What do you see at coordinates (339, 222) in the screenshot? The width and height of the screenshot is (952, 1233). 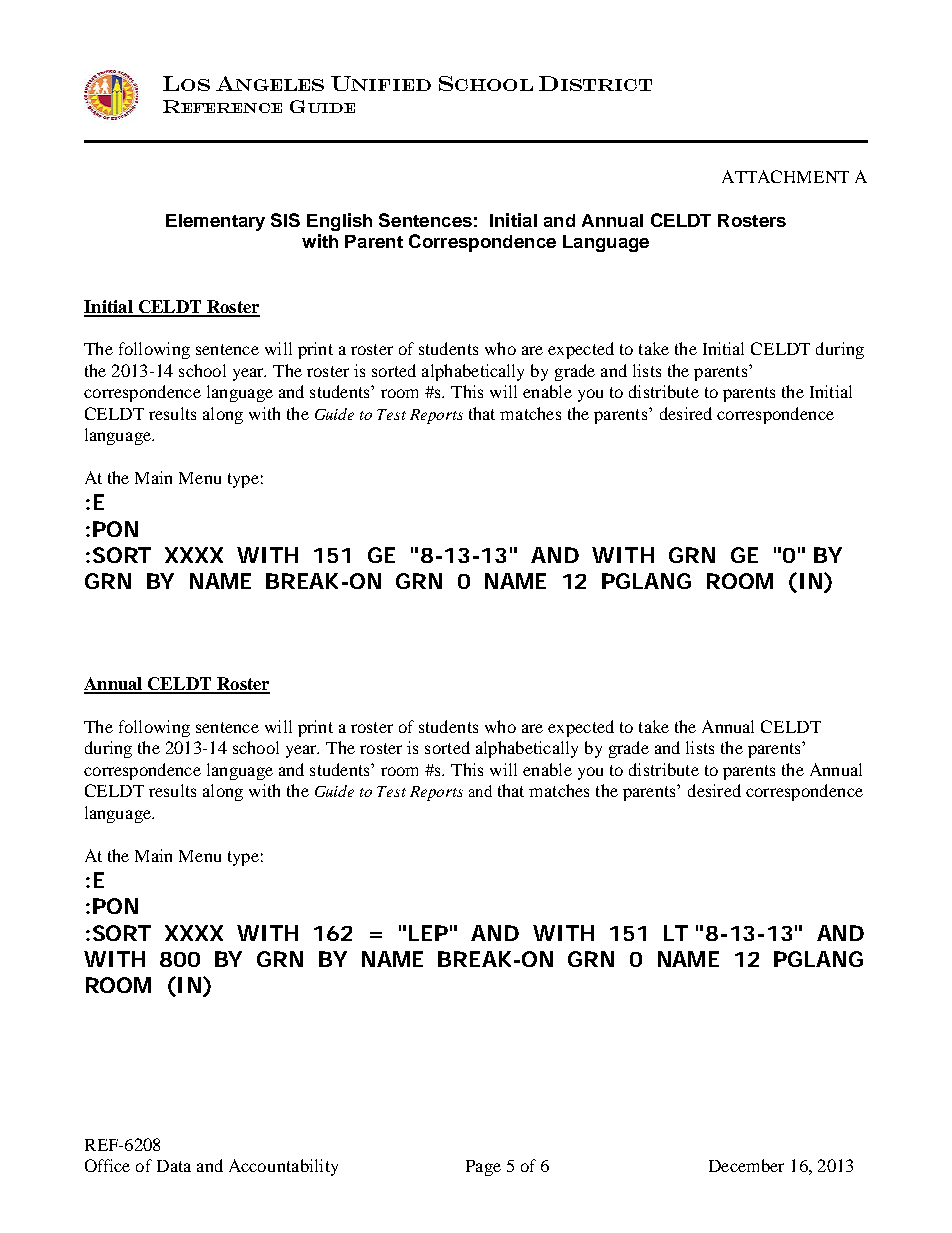 I see `English` at bounding box center [339, 222].
